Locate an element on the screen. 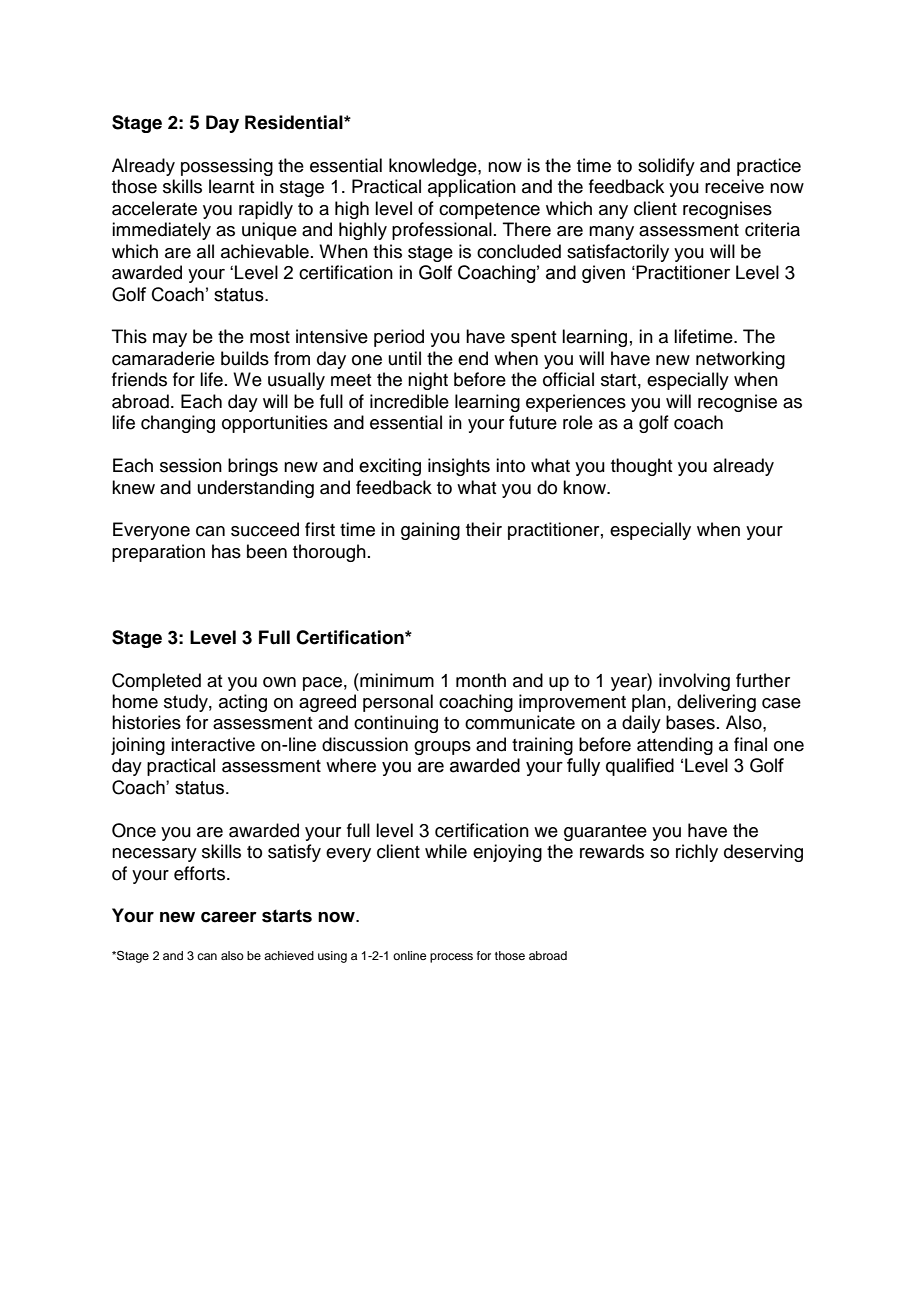 The width and height of the screenshot is (924, 1308). gaining is located at coordinates (430, 531).
